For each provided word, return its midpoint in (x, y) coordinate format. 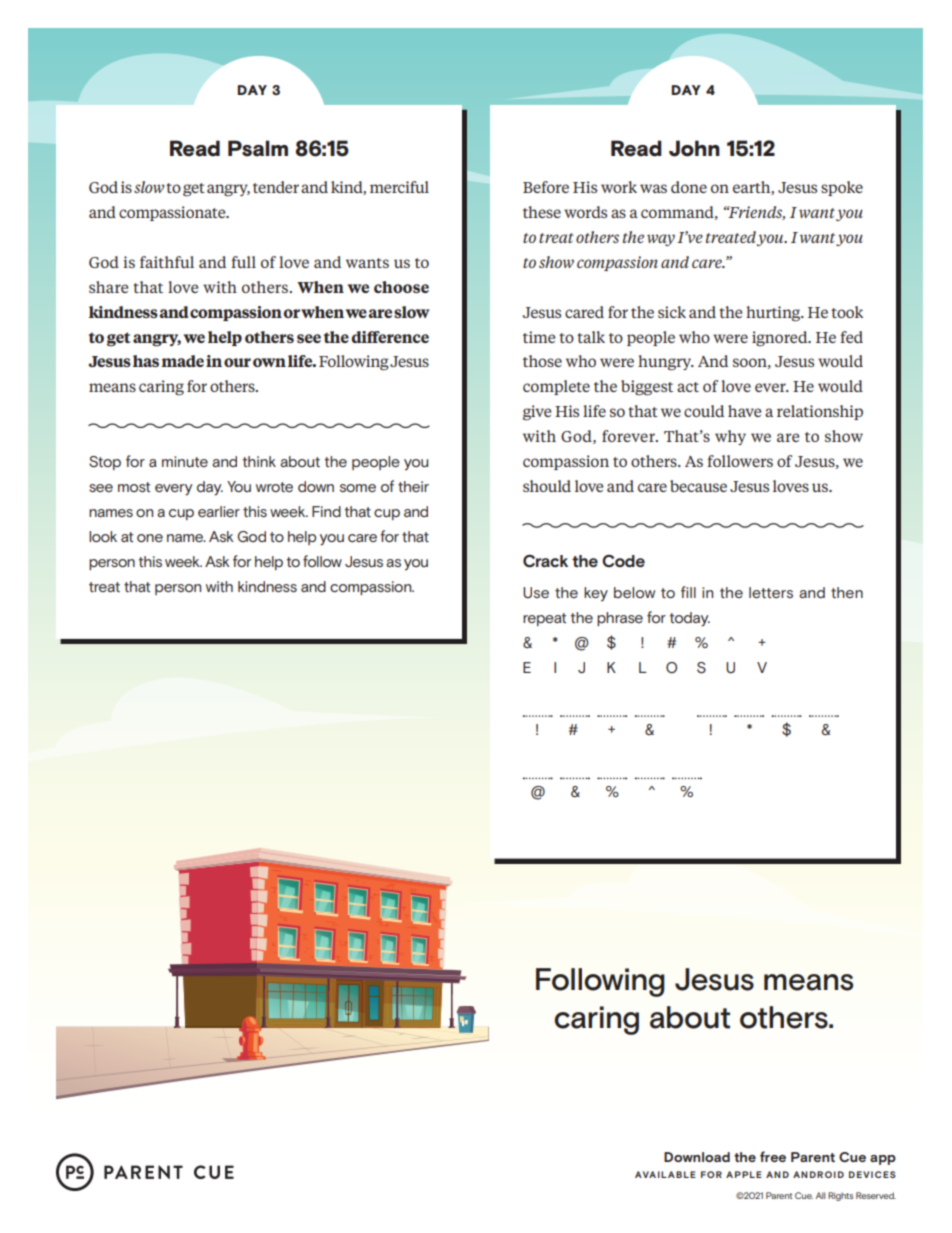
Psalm (258, 148)
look (103, 536)
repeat (544, 619)
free (773, 1156)
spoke (842, 188)
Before (546, 187)
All (820, 1195)
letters (771, 592)
